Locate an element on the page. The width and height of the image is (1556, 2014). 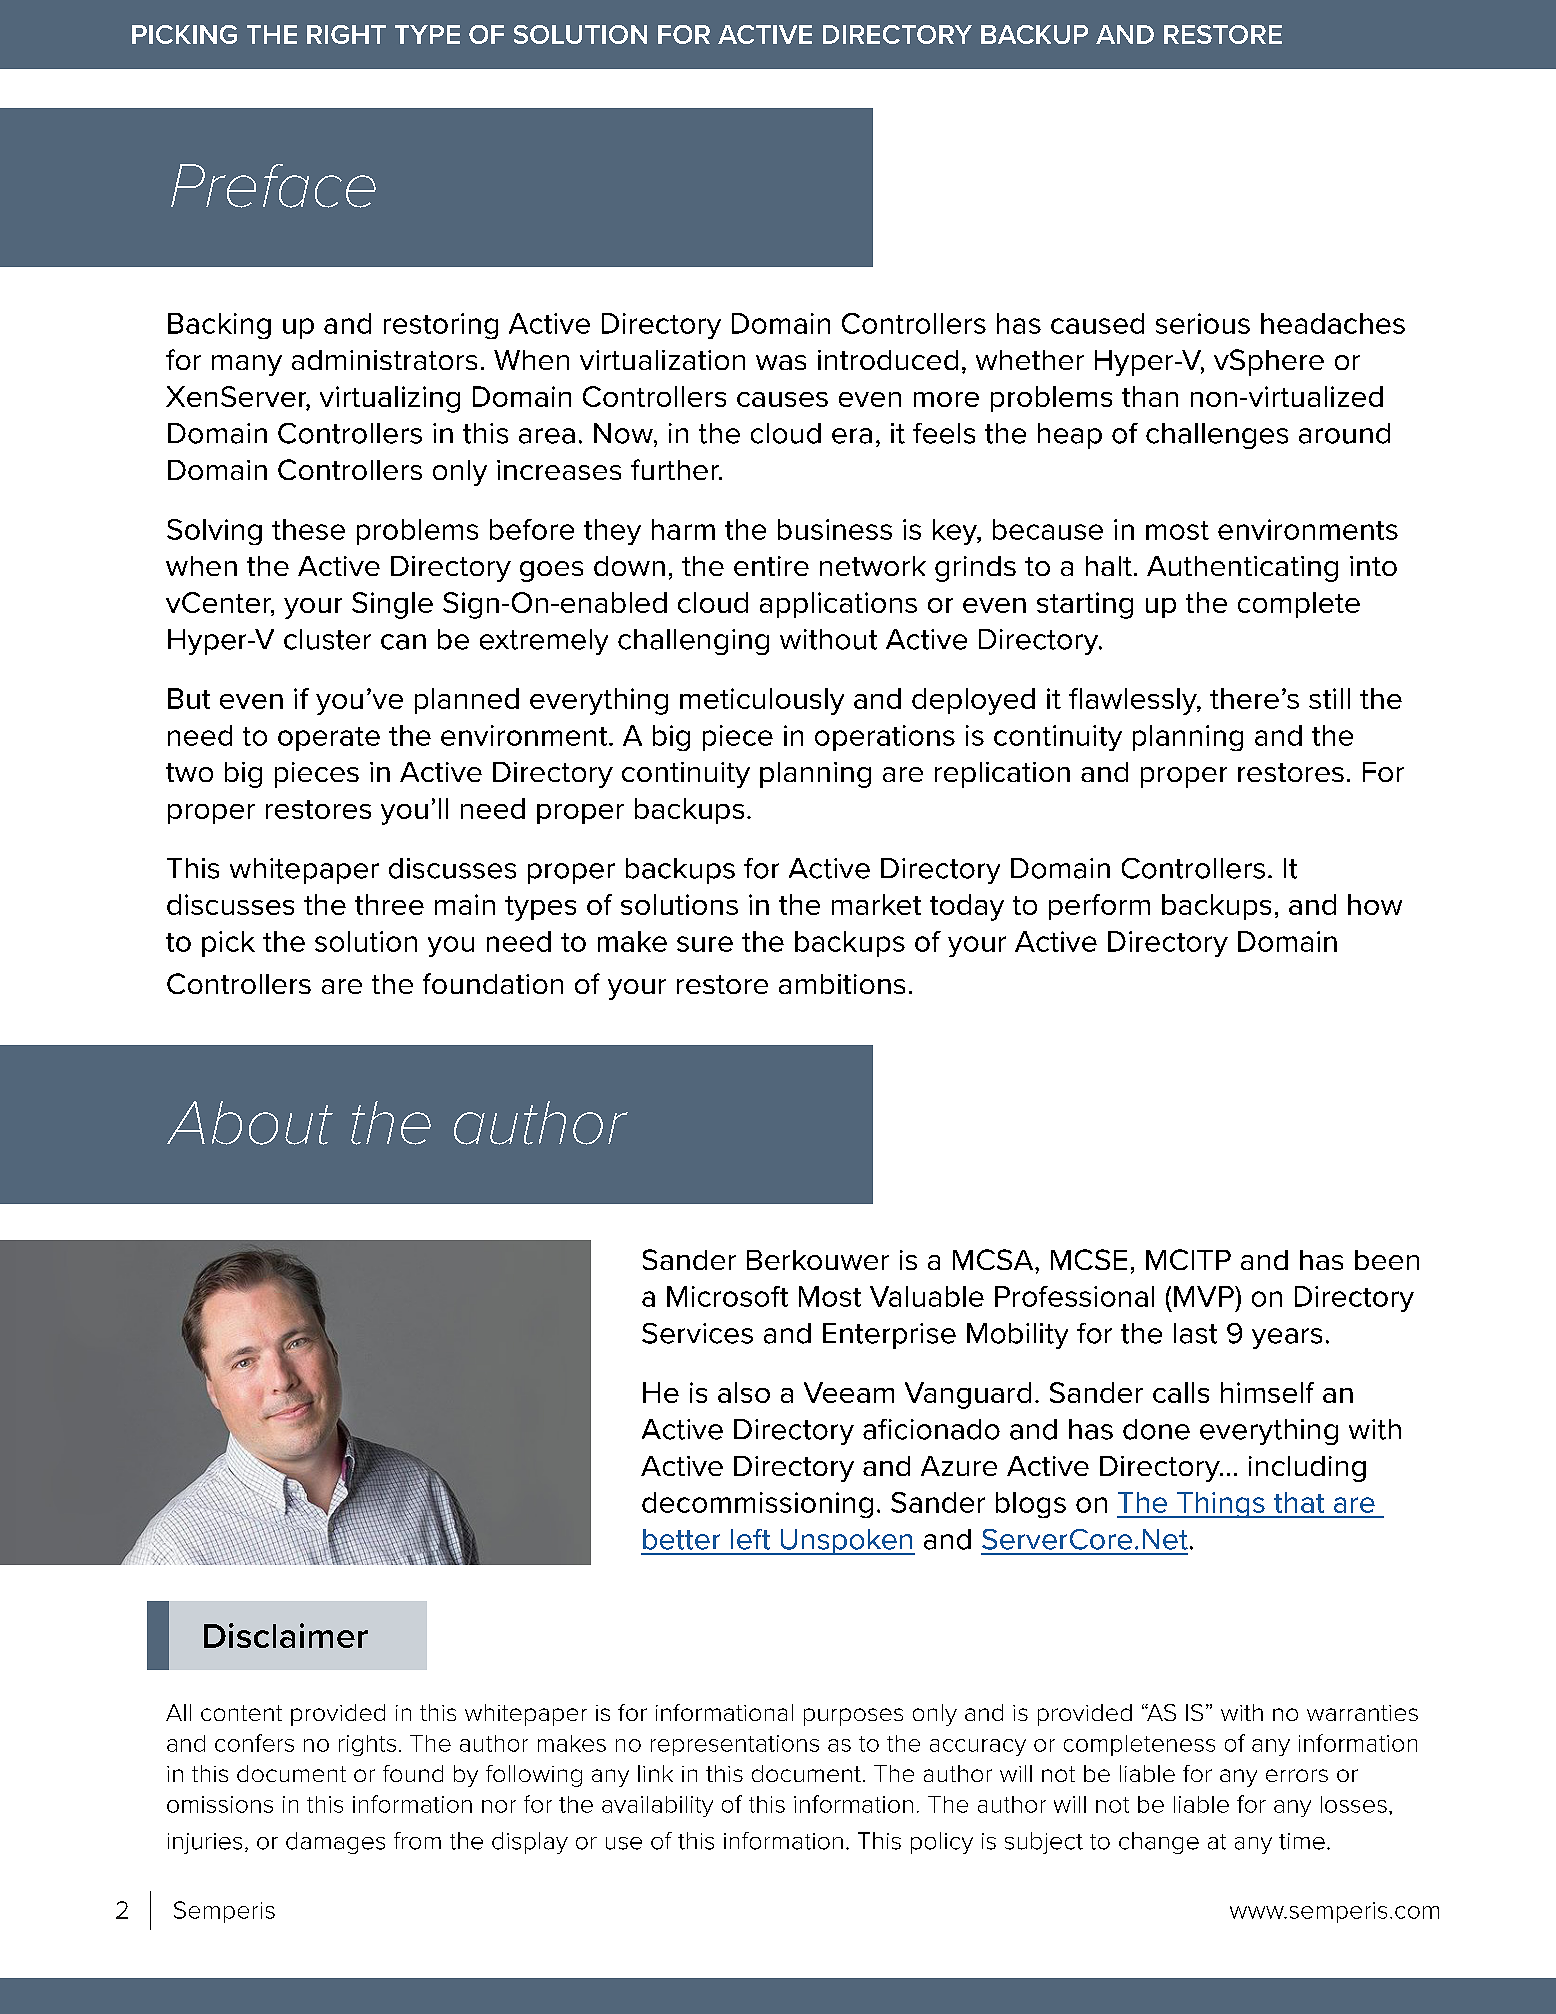
meticulously is located at coordinates (762, 701).
